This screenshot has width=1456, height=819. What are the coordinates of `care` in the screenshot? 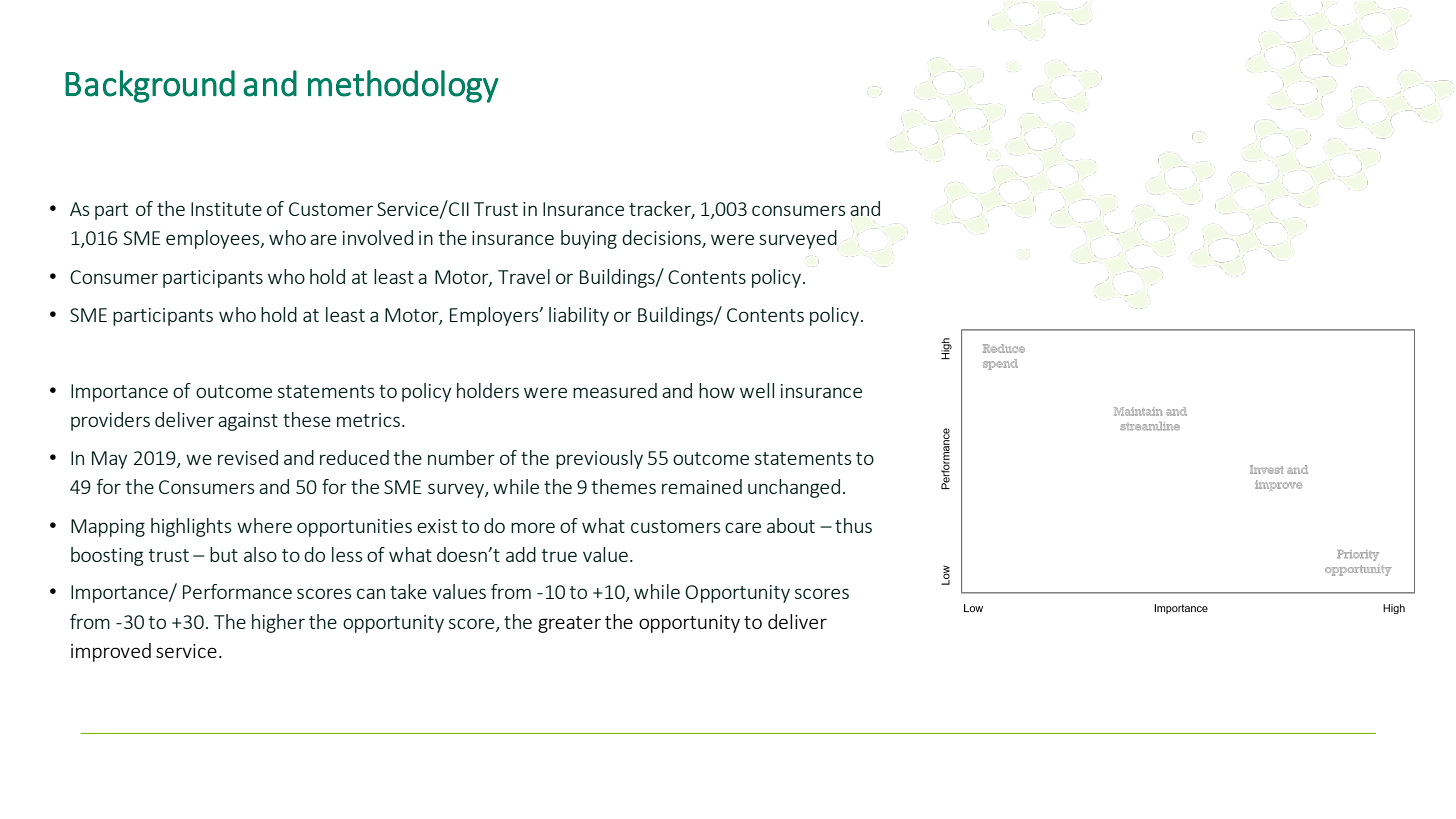 It's located at (743, 527).
